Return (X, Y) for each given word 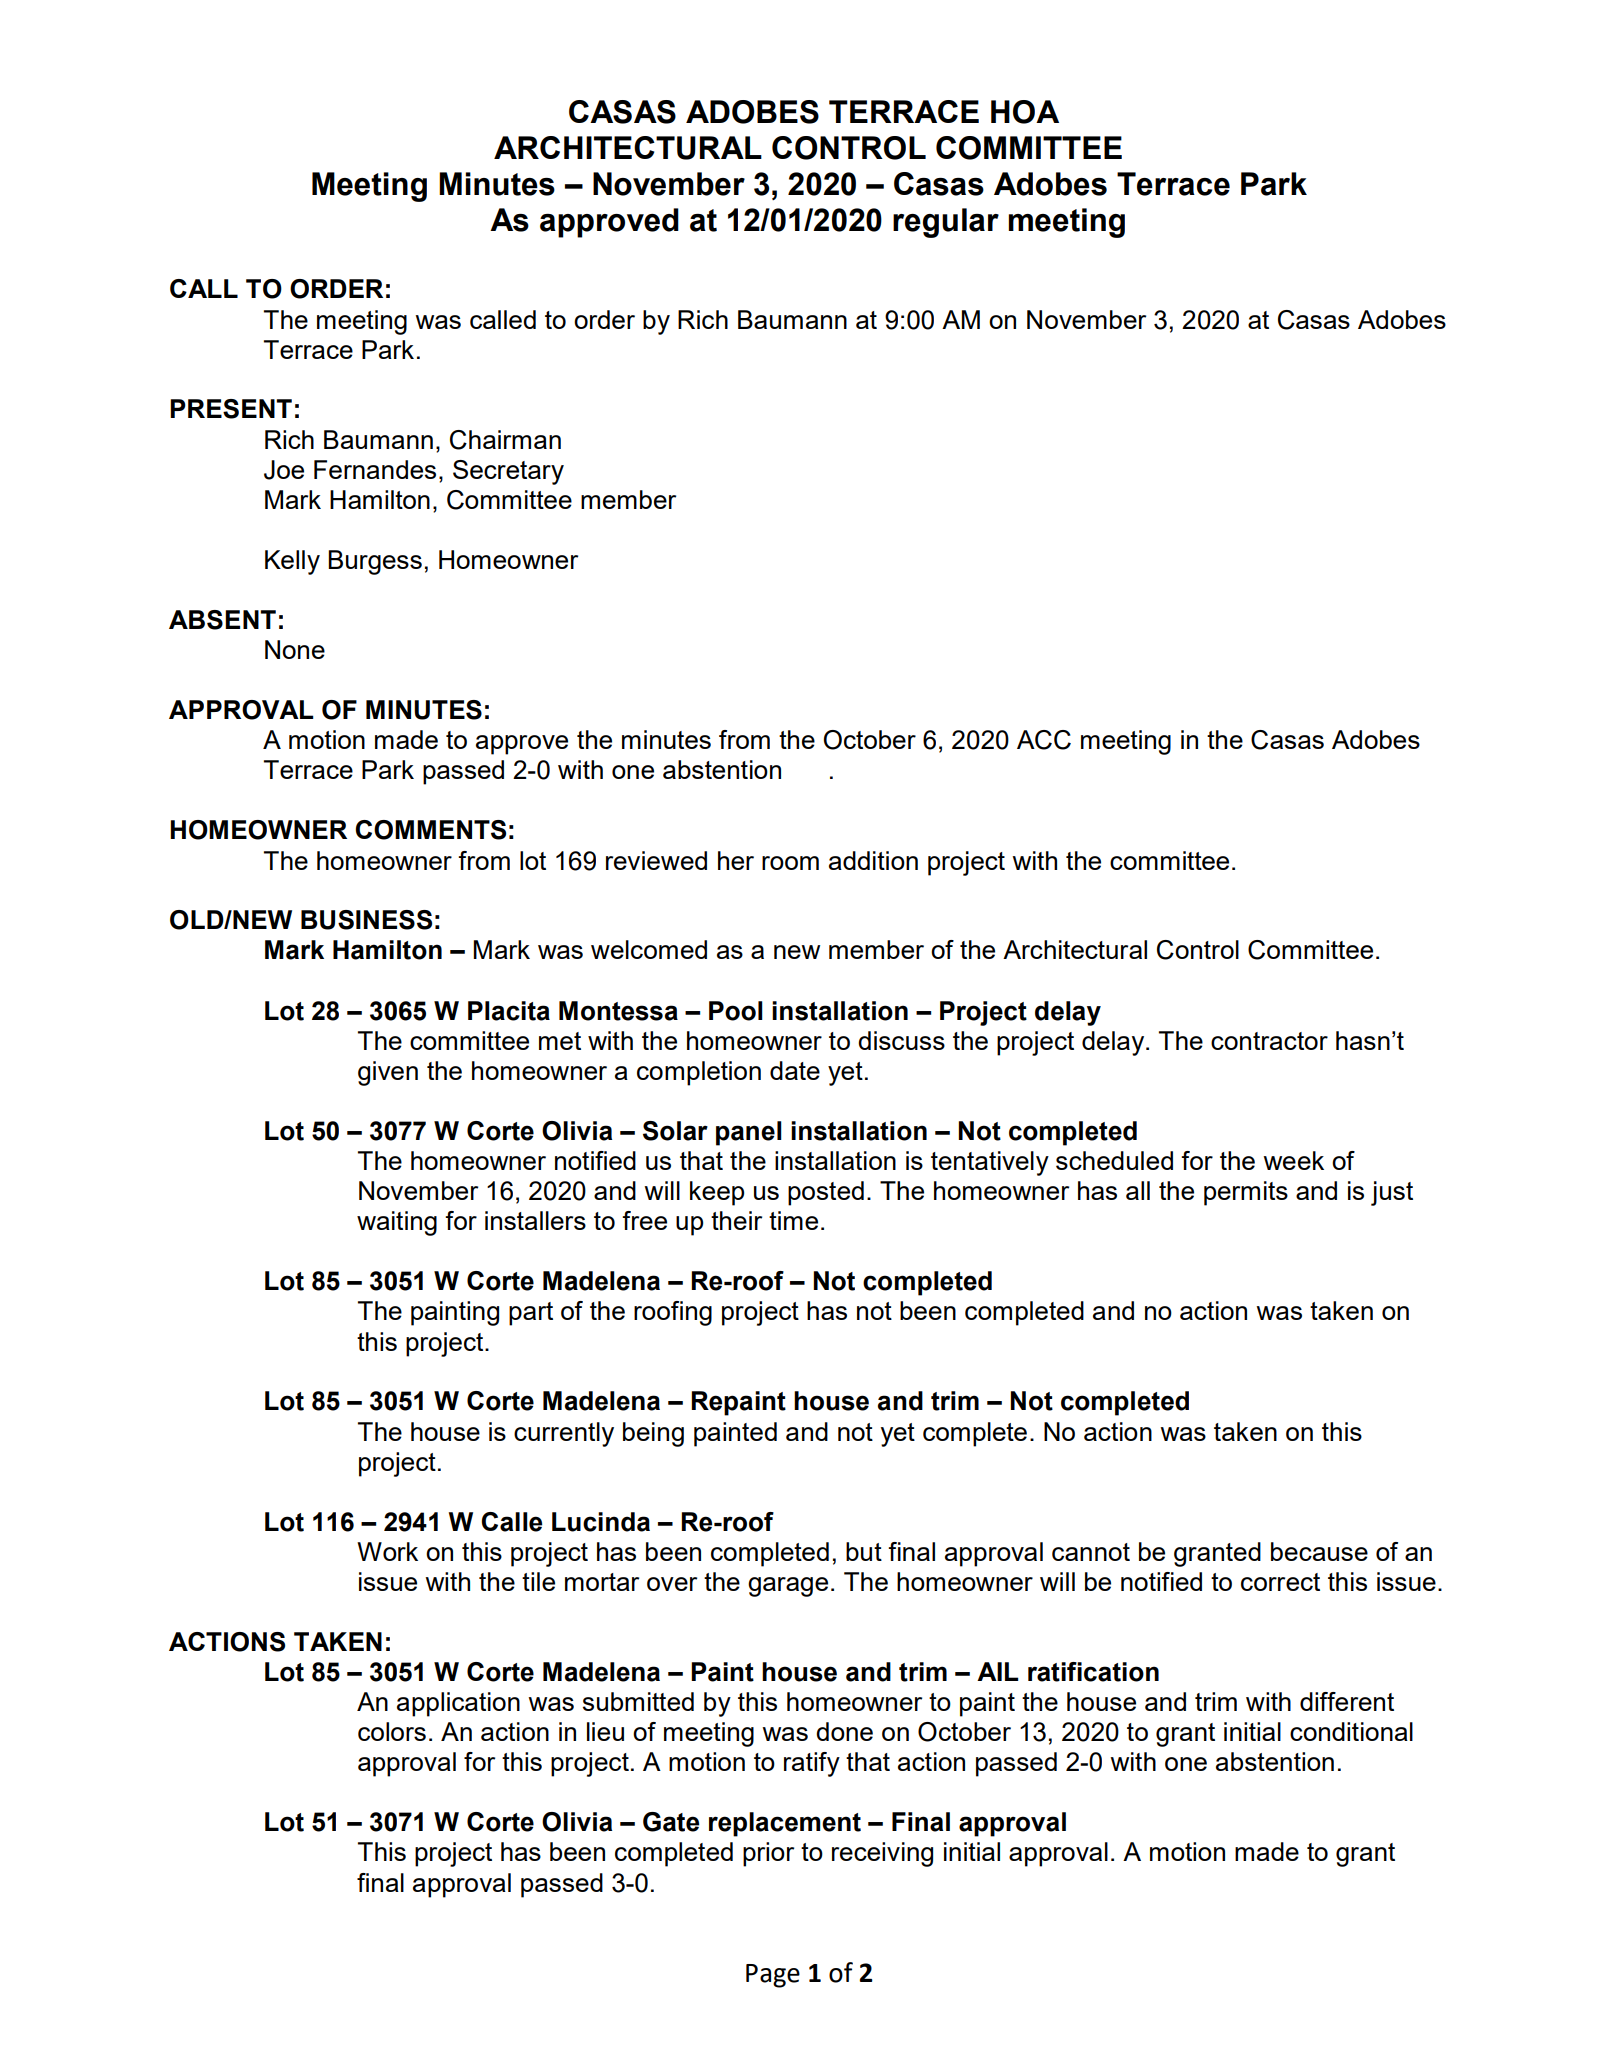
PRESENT (231, 409)
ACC (1044, 740)
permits (1246, 1193)
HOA (1025, 112)
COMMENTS (430, 830)
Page (773, 1976)
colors (392, 1731)
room (790, 863)
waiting (397, 1223)
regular (946, 223)
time (793, 1220)
